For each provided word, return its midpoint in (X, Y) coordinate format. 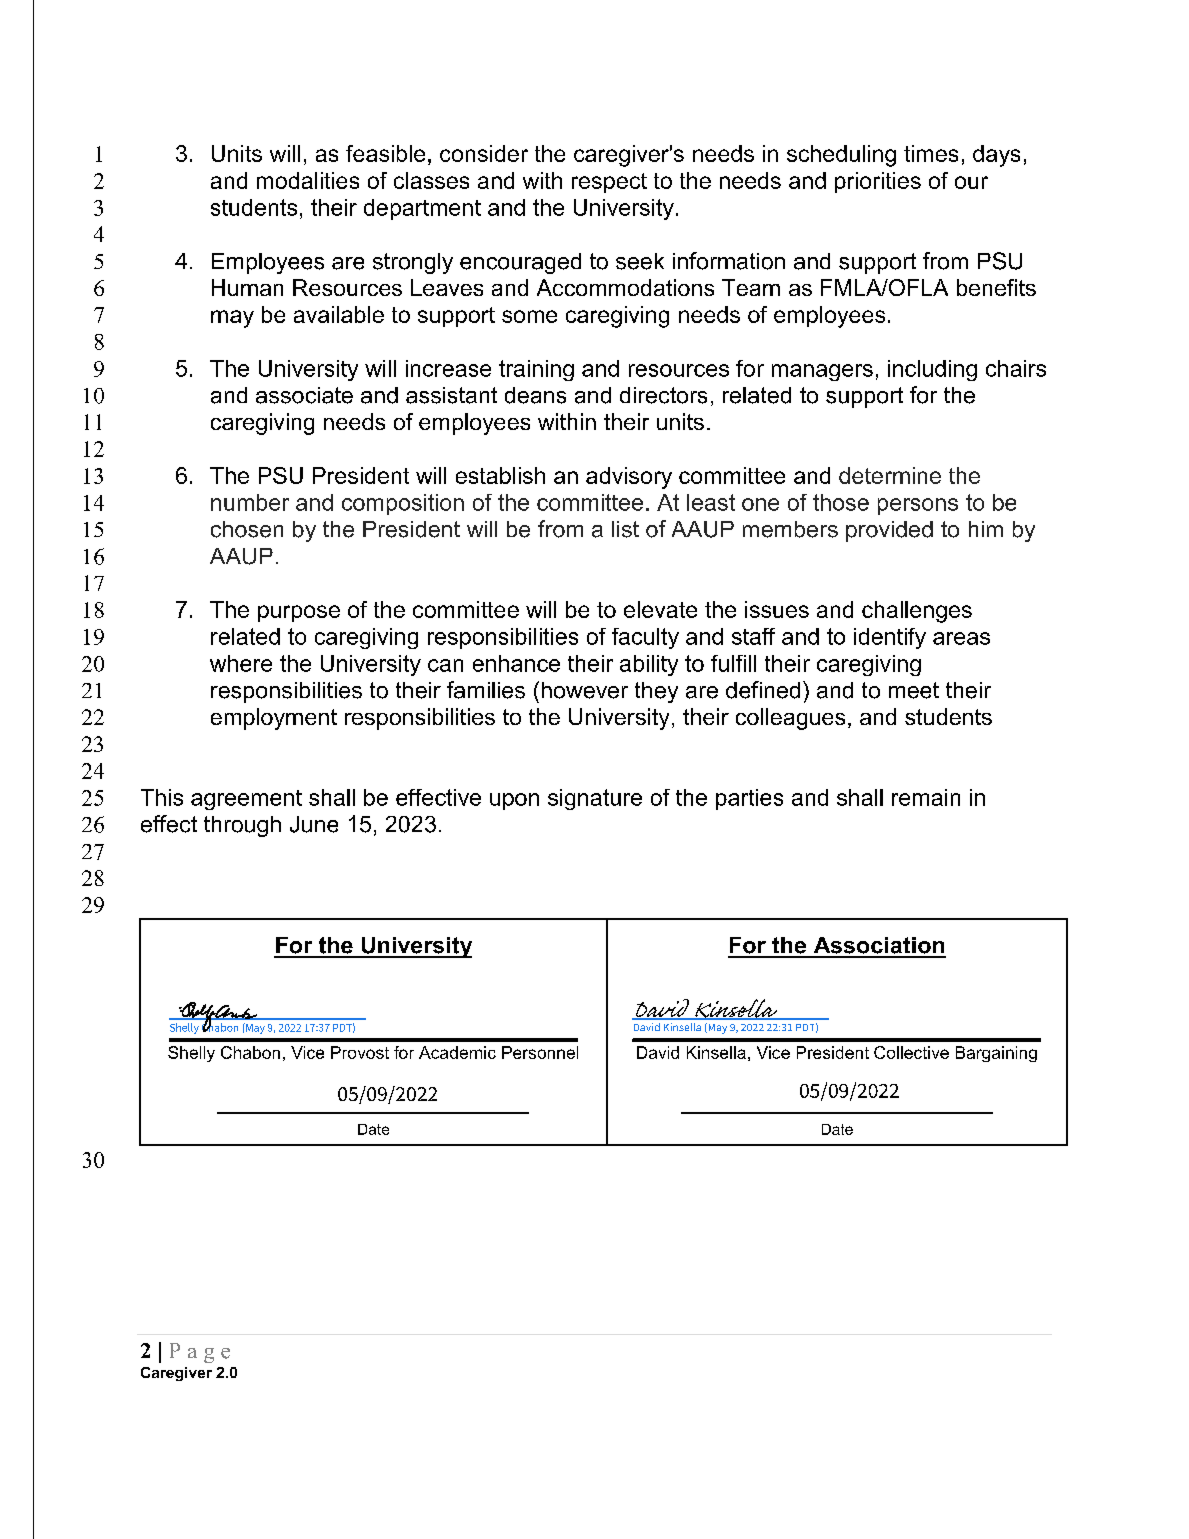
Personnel (540, 1052)
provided (889, 531)
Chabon (250, 1052)
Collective (911, 1052)
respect (609, 183)
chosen (247, 529)
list (625, 529)
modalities (308, 180)
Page (200, 1353)
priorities (878, 182)
